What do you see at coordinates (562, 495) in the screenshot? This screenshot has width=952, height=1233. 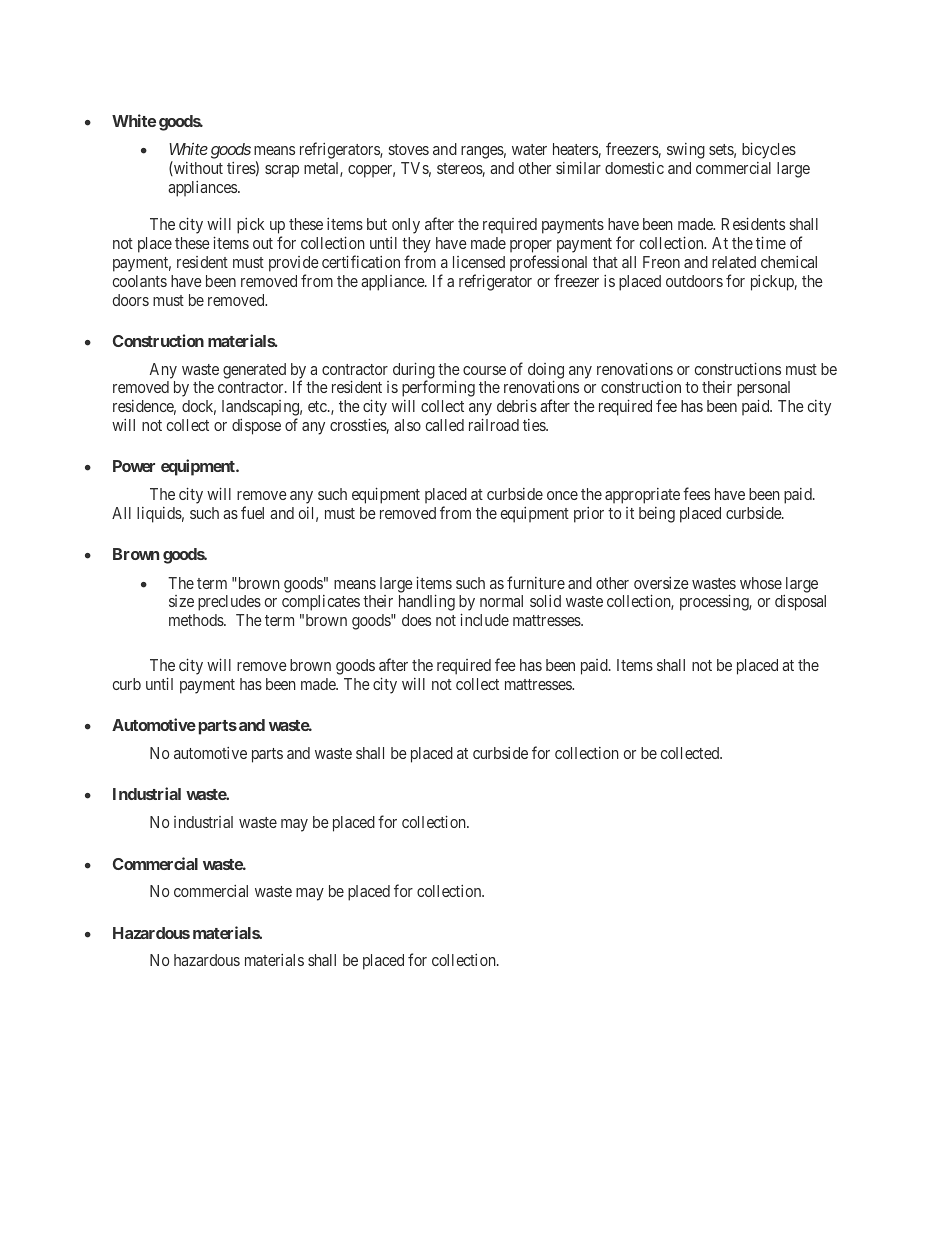 I see `once` at bounding box center [562, 495].
